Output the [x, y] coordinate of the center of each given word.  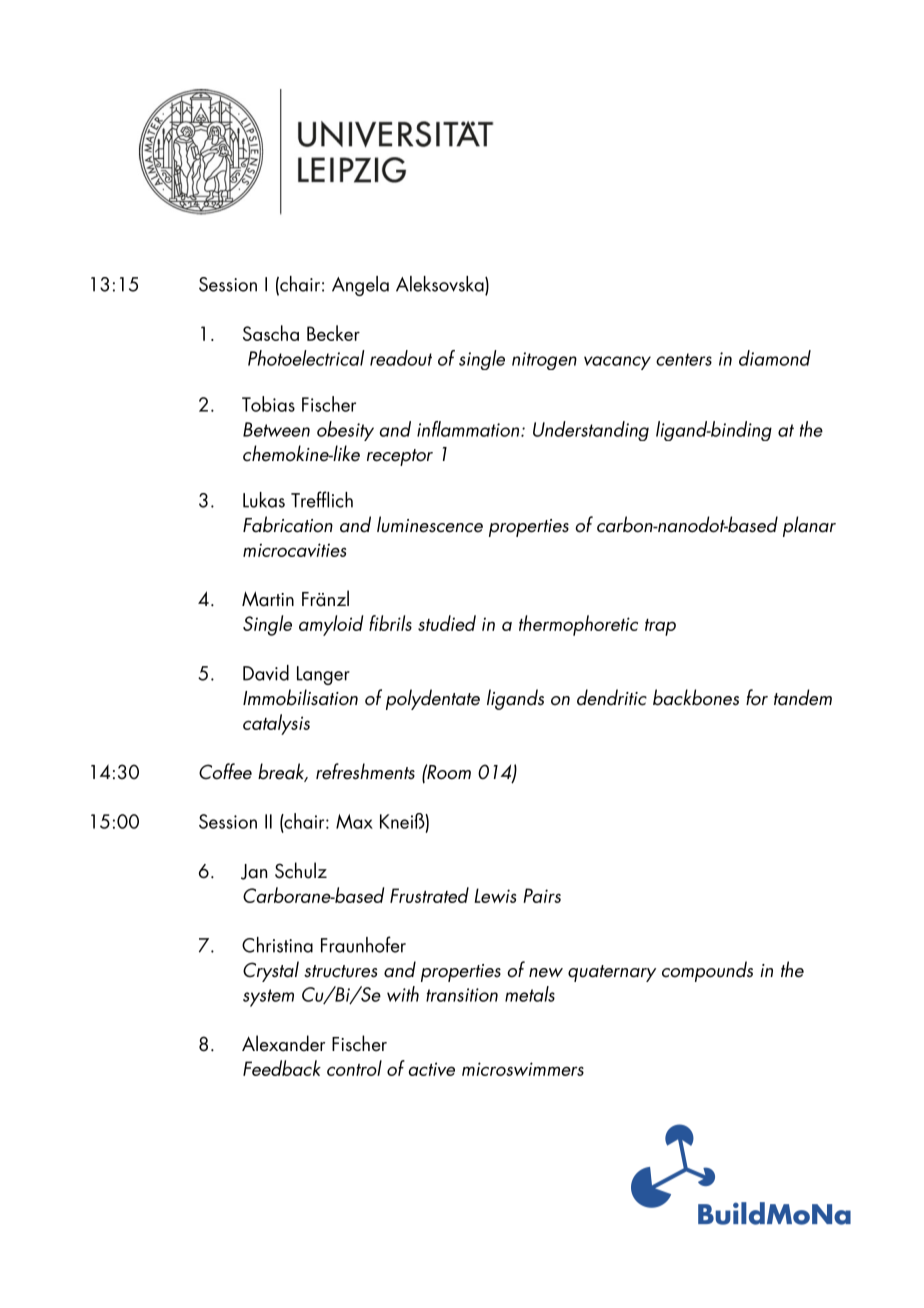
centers [684, 359]
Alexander [283, 1043]
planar [809, 526]
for [757, 697]
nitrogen [544, 361]
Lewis [495, 895]
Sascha [271, 333]
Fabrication [288, 524]
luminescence [430, 524]
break [282, 772]
